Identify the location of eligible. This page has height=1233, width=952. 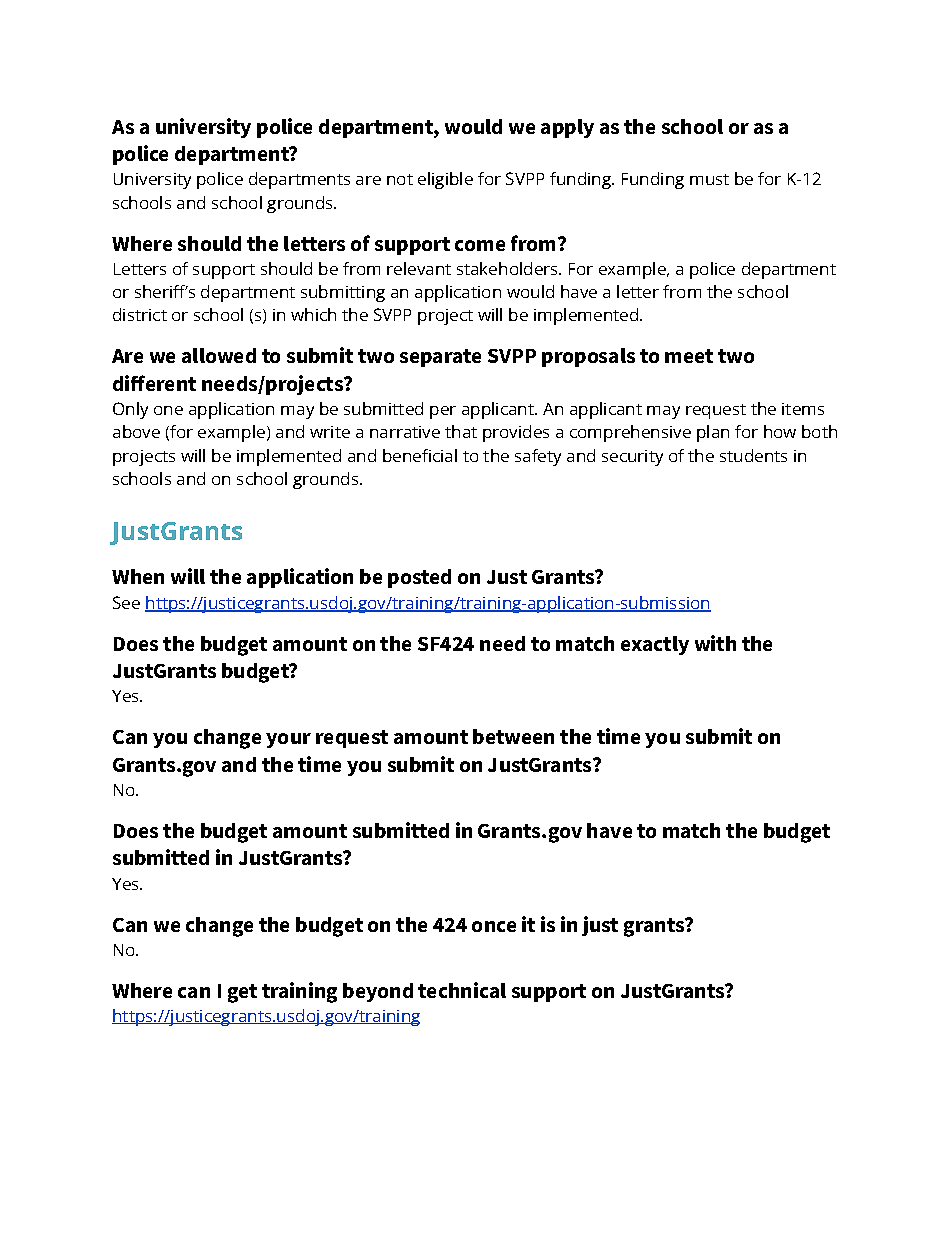
(445, 180).
